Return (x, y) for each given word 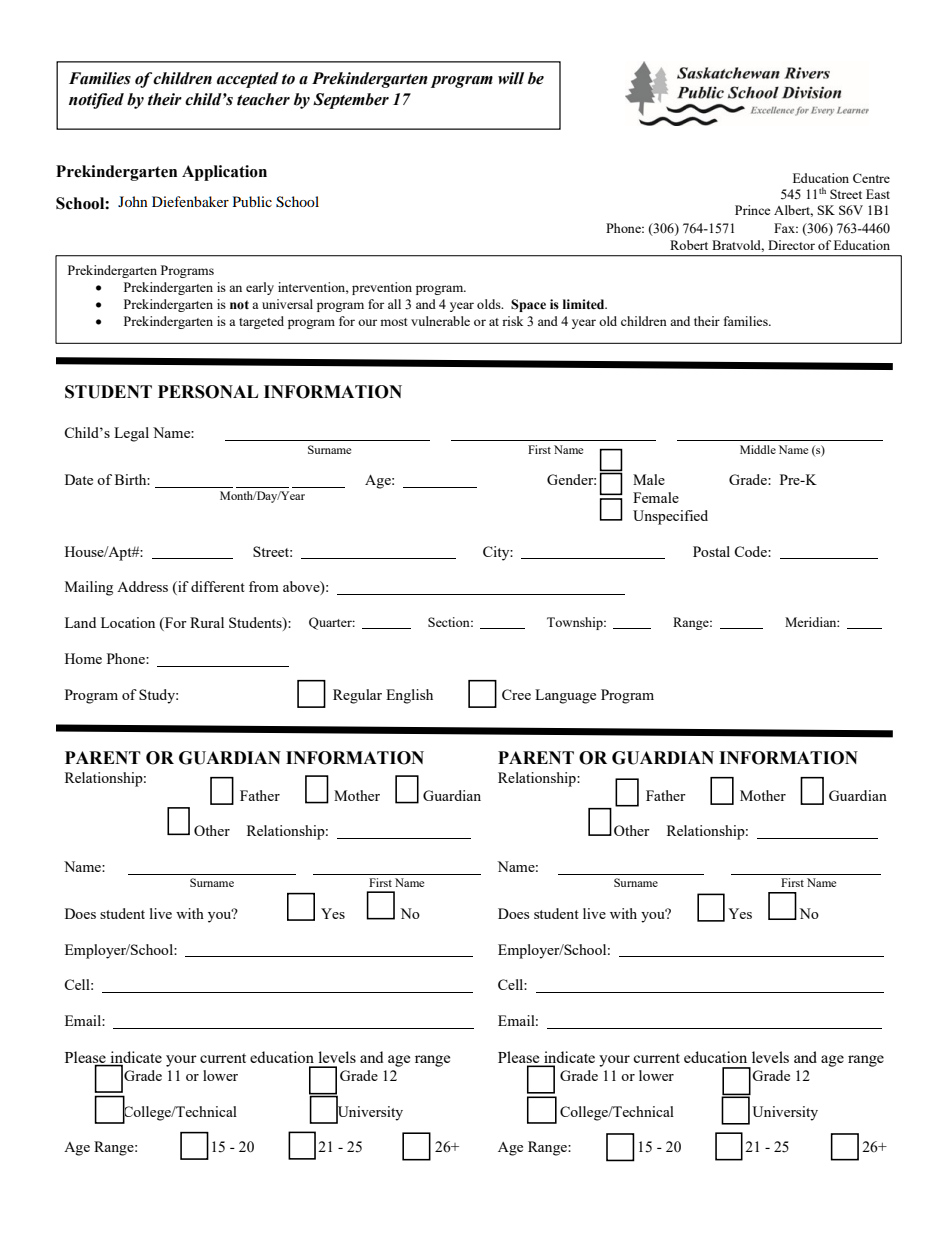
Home (83, 658)
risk (512, 321)
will (511, 78)
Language (565, 696)
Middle (758, 449)
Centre (871, 178)
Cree (516, 694)
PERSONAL (208, 392)
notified (96, 101)
